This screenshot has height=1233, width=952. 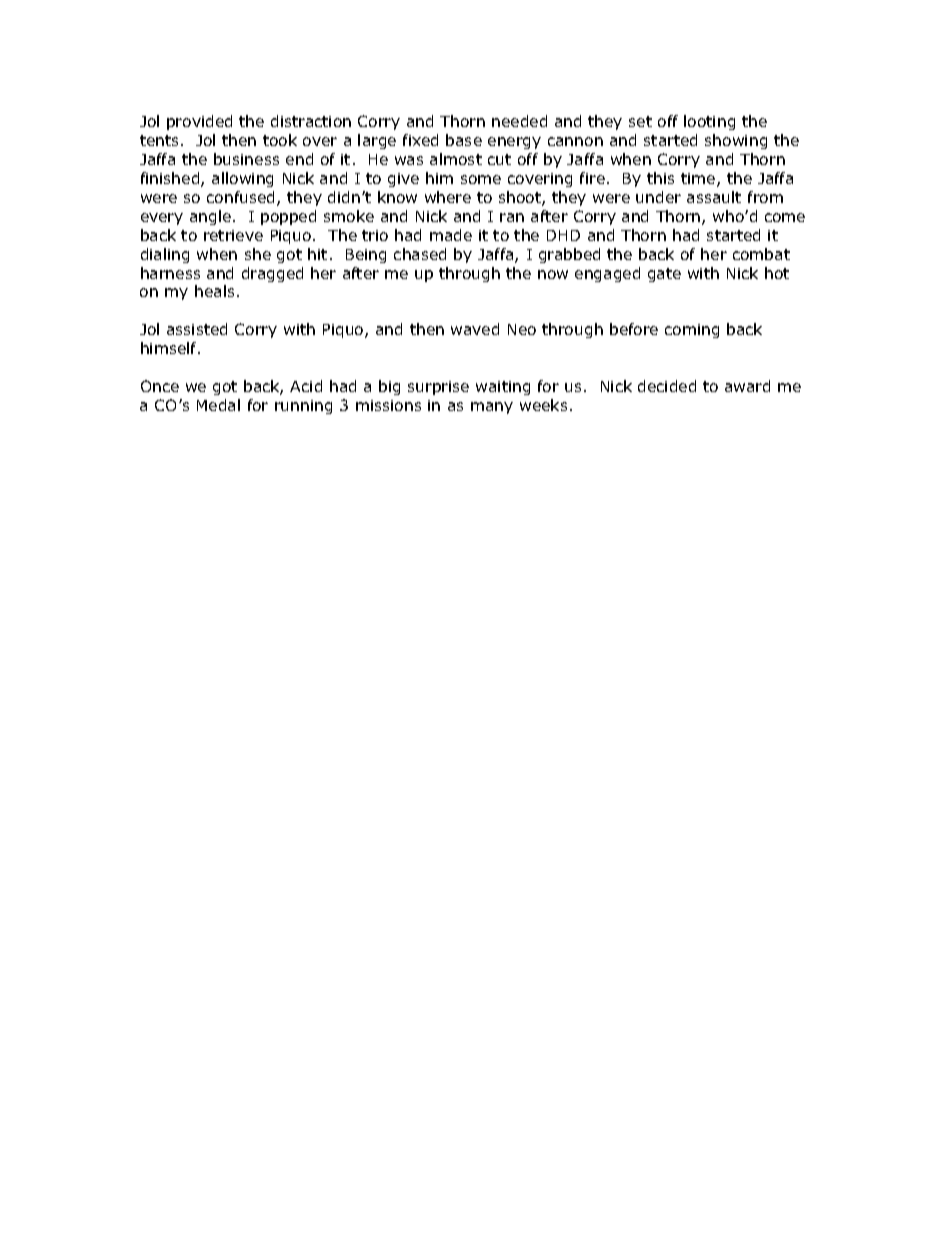 What do you see at coordinates (692, 331) in the screenshot?
I see `coming` at bounding box center [692, 331].
